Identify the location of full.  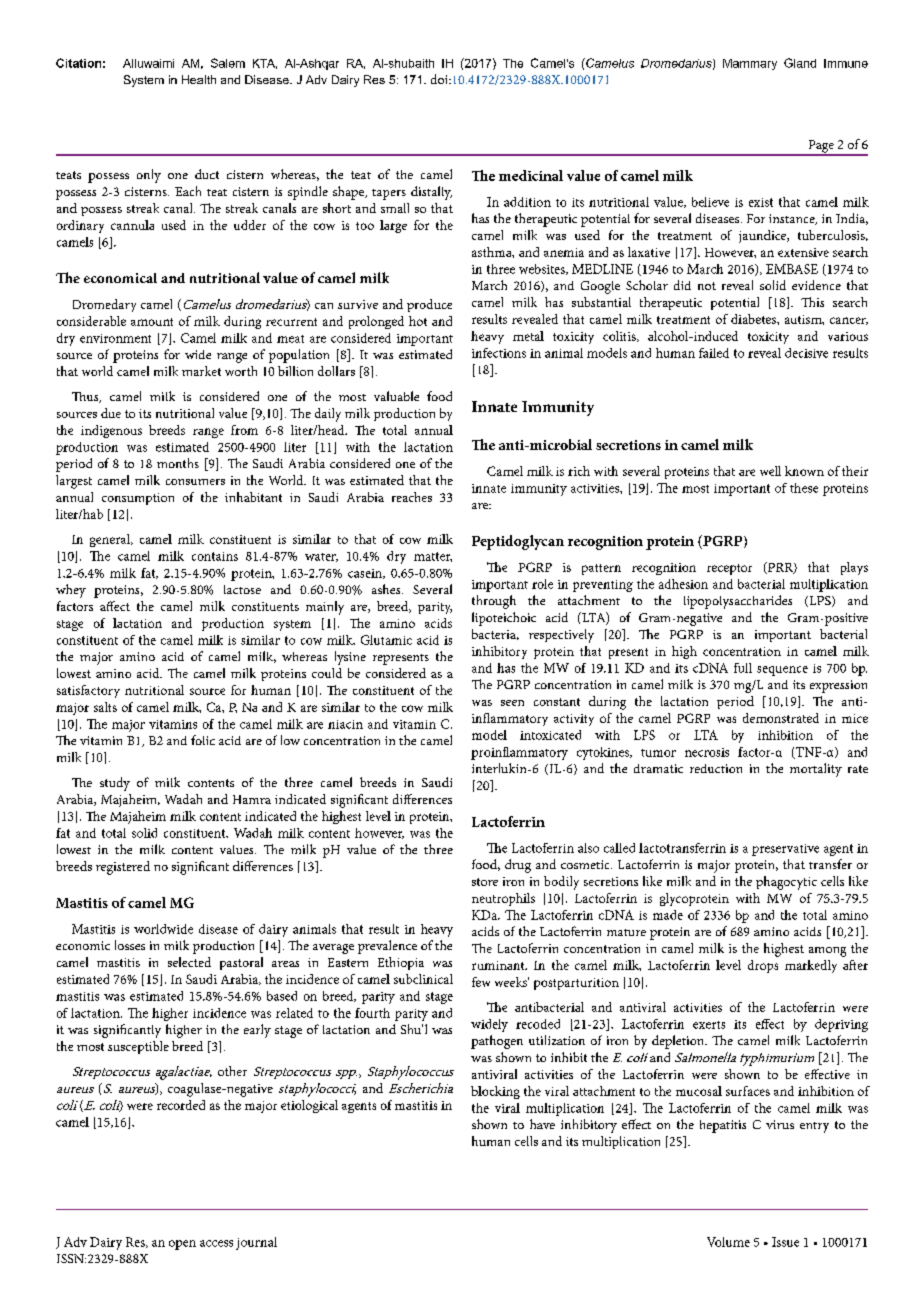
(743, 668).
